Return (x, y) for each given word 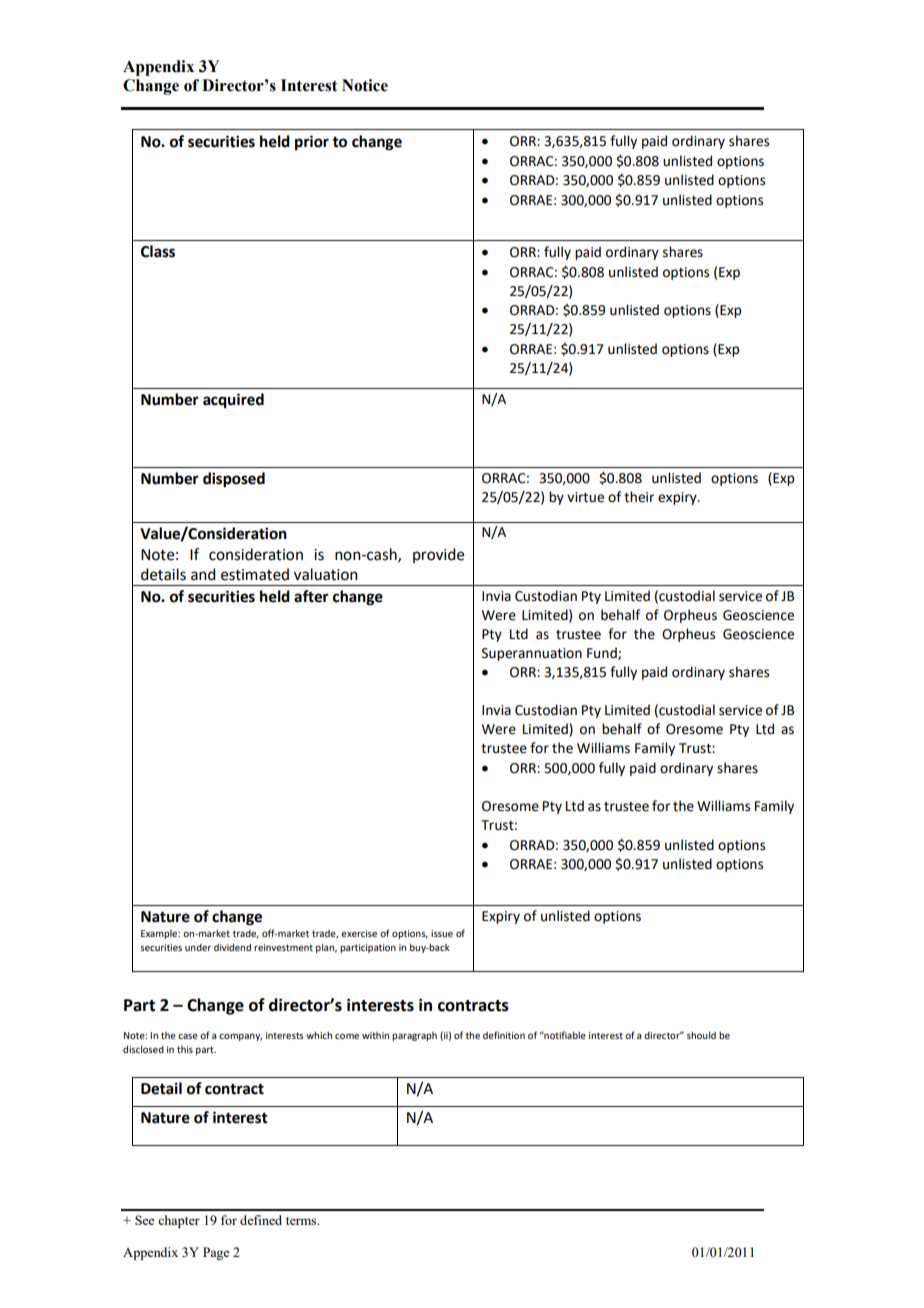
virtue (585, 497)
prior (312, 143)
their (639, 497)
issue (442, 933)
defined (261, 1220)
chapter (179, 1221)
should (701, 1035)
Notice (365, 85)
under (198, 947)
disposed (234, 480)
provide (438, 555)
